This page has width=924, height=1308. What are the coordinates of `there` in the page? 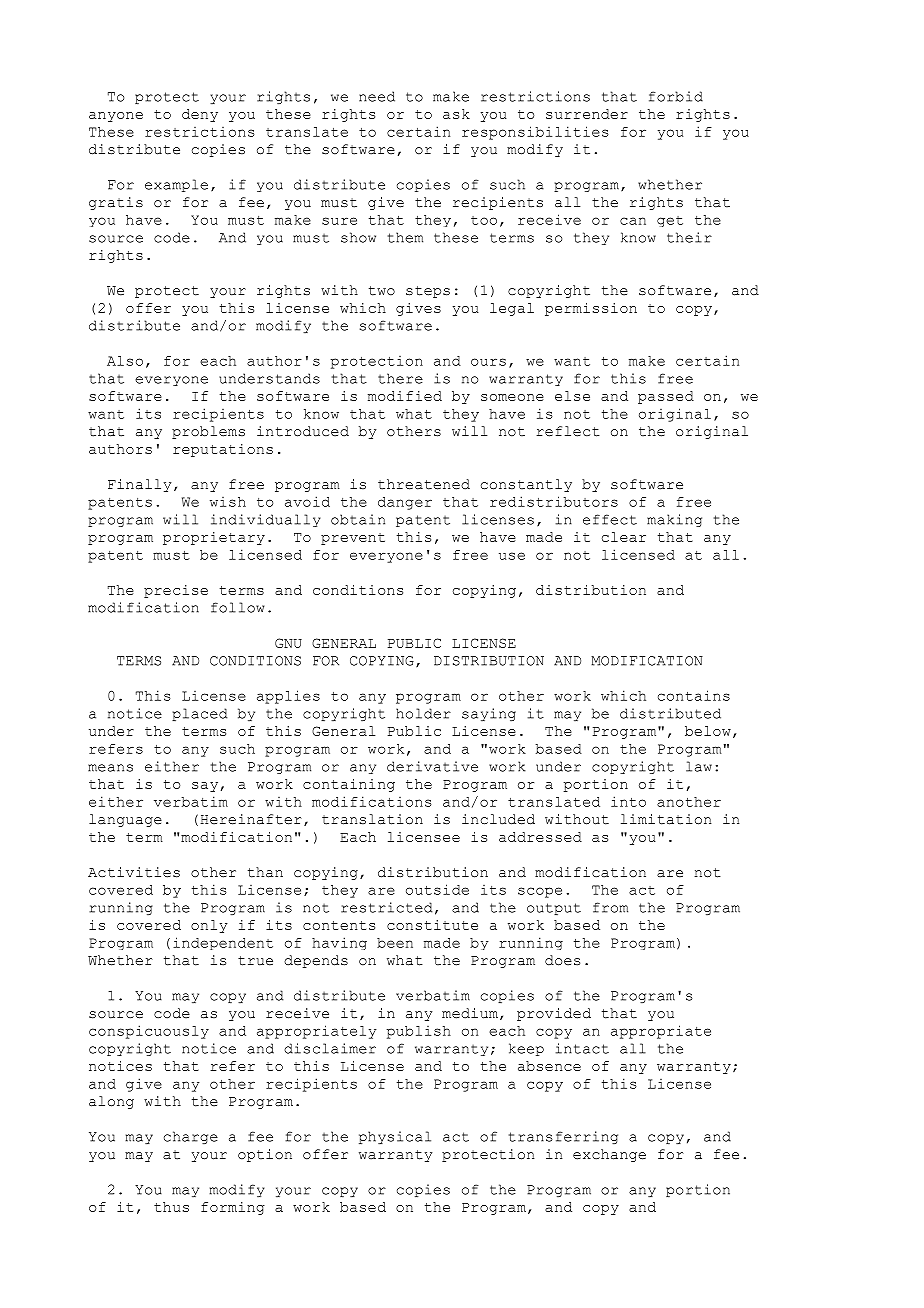 It's located at (400, 378).
